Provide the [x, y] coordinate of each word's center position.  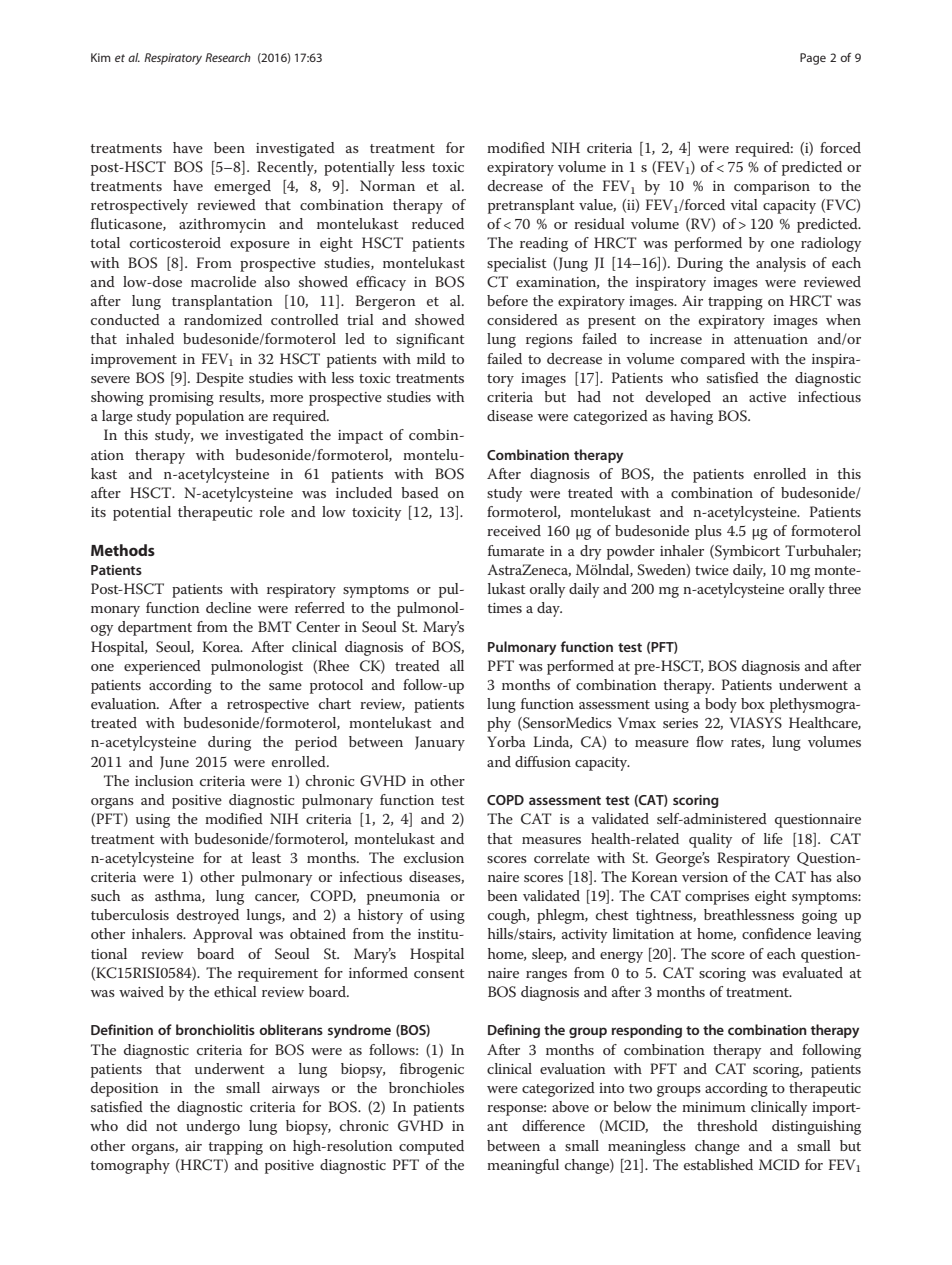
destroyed [208, 916]
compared [713, 360]
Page [813, 59]
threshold [727, 1125]
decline [228, 607]
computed [431, 1147]
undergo [213, 1127]
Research [228, 57]
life [773, 838]
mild [431, 358]
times [504, 608]
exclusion [434, 857]
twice [712, 570]
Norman [387, 185]
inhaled [150, 338]
